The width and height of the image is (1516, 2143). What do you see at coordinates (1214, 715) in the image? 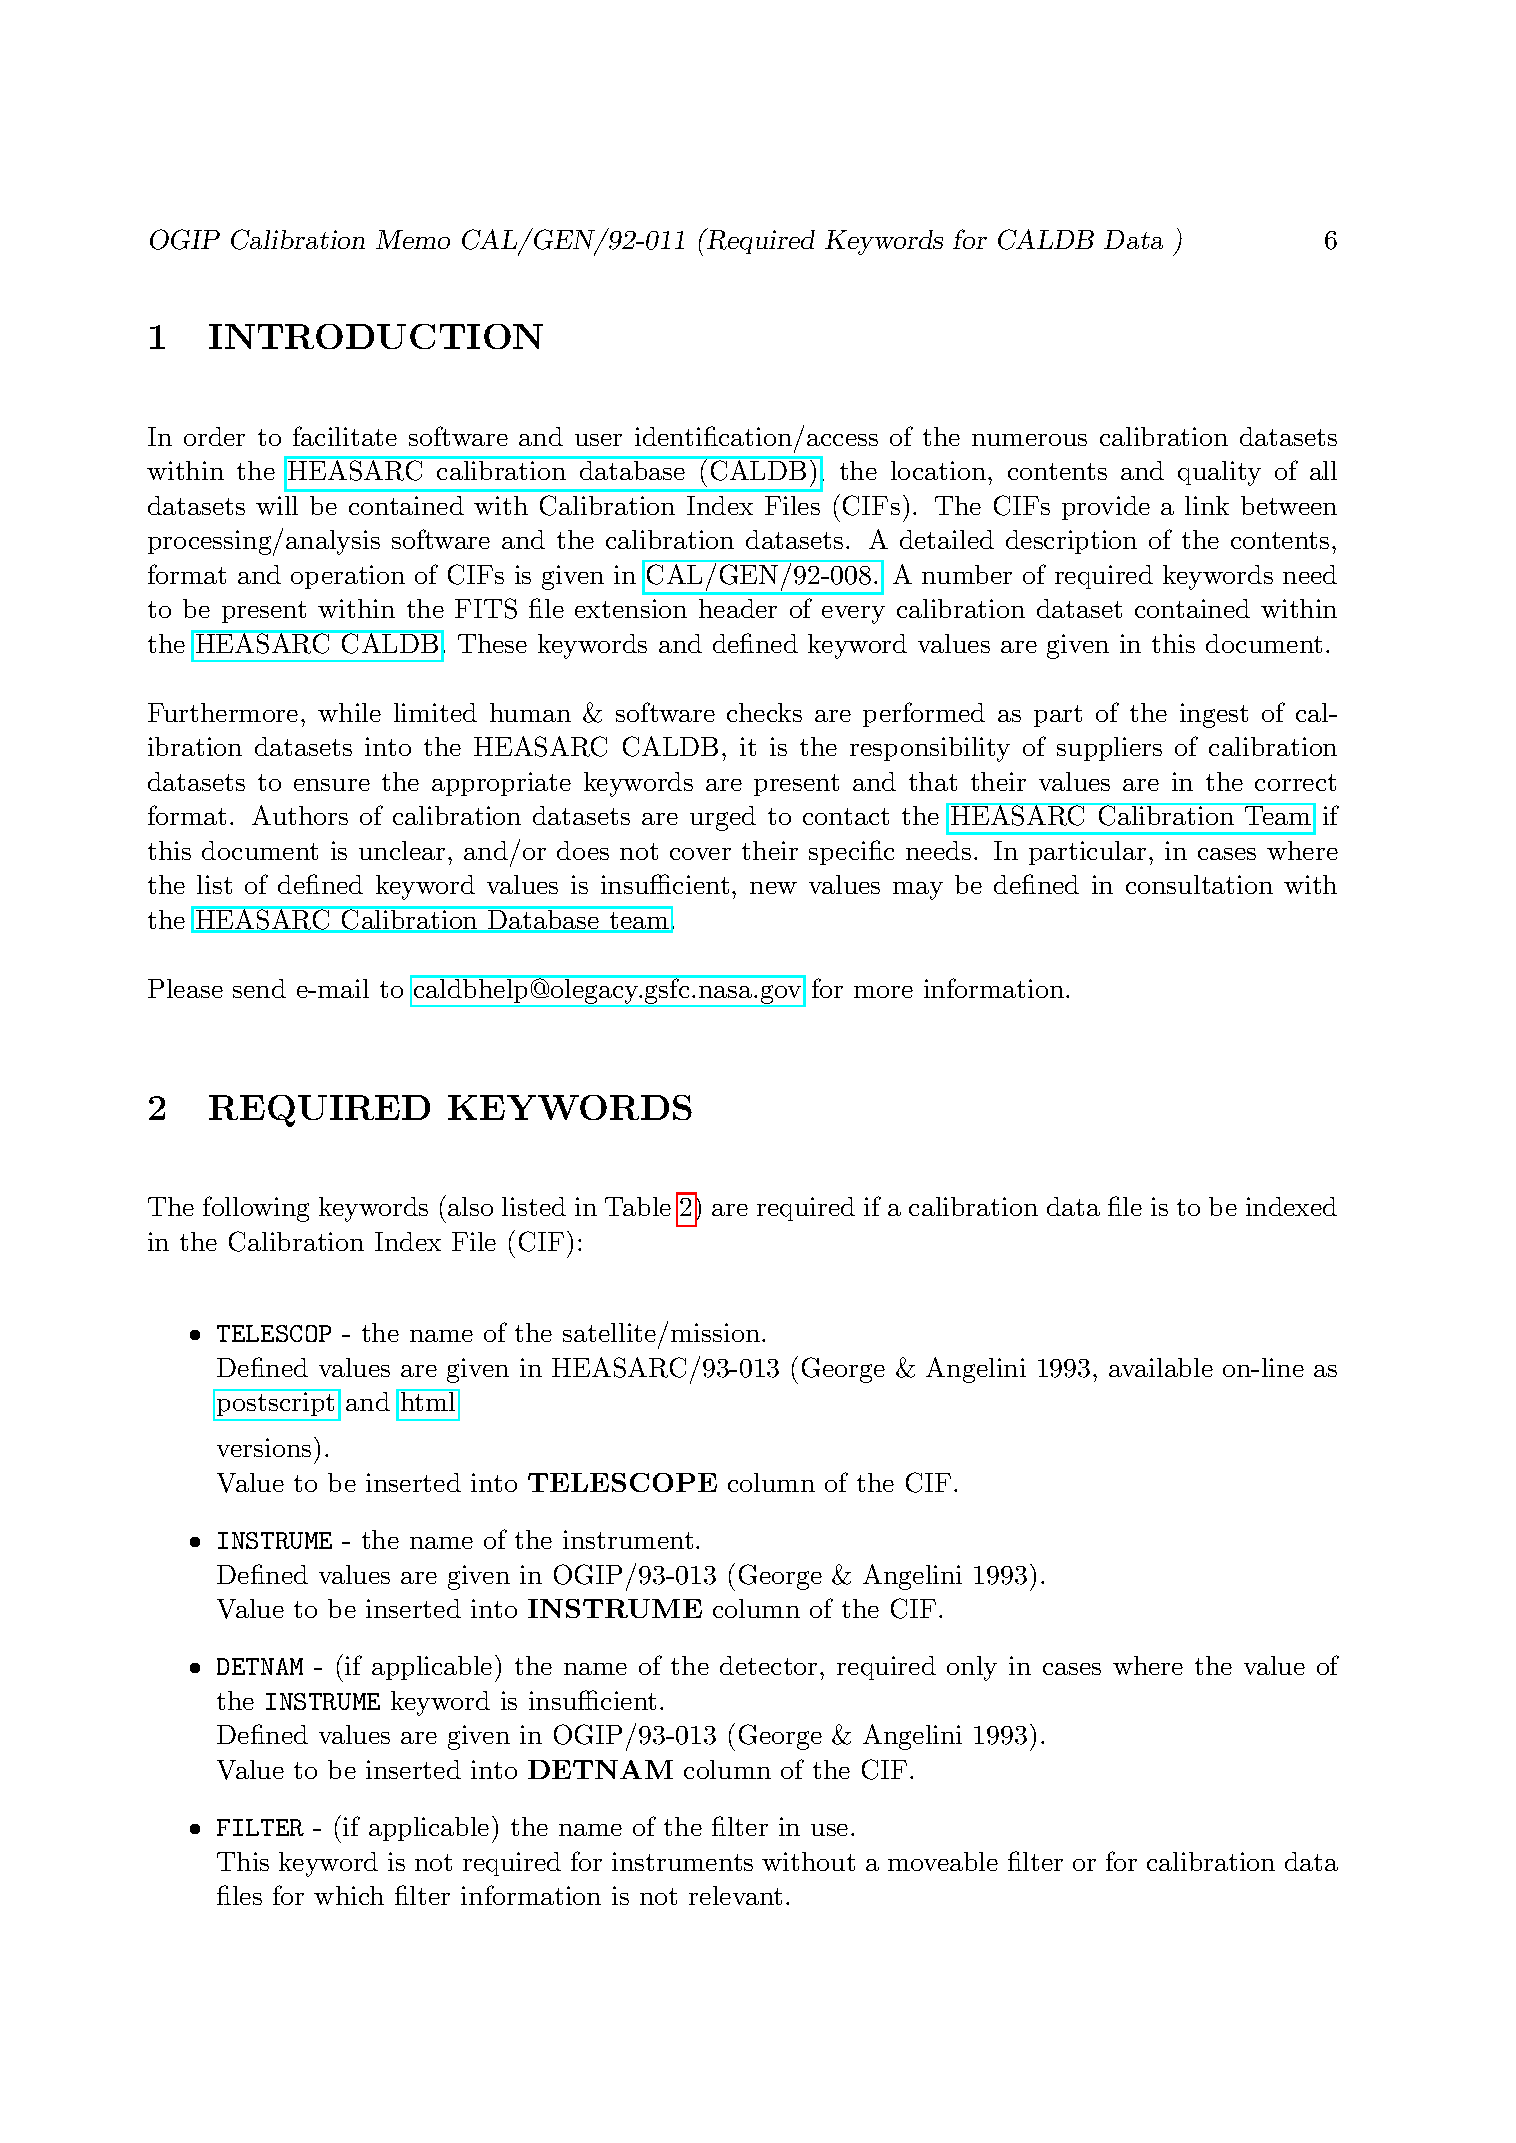
I see `ingest` at bounding box center [1214, 715].
